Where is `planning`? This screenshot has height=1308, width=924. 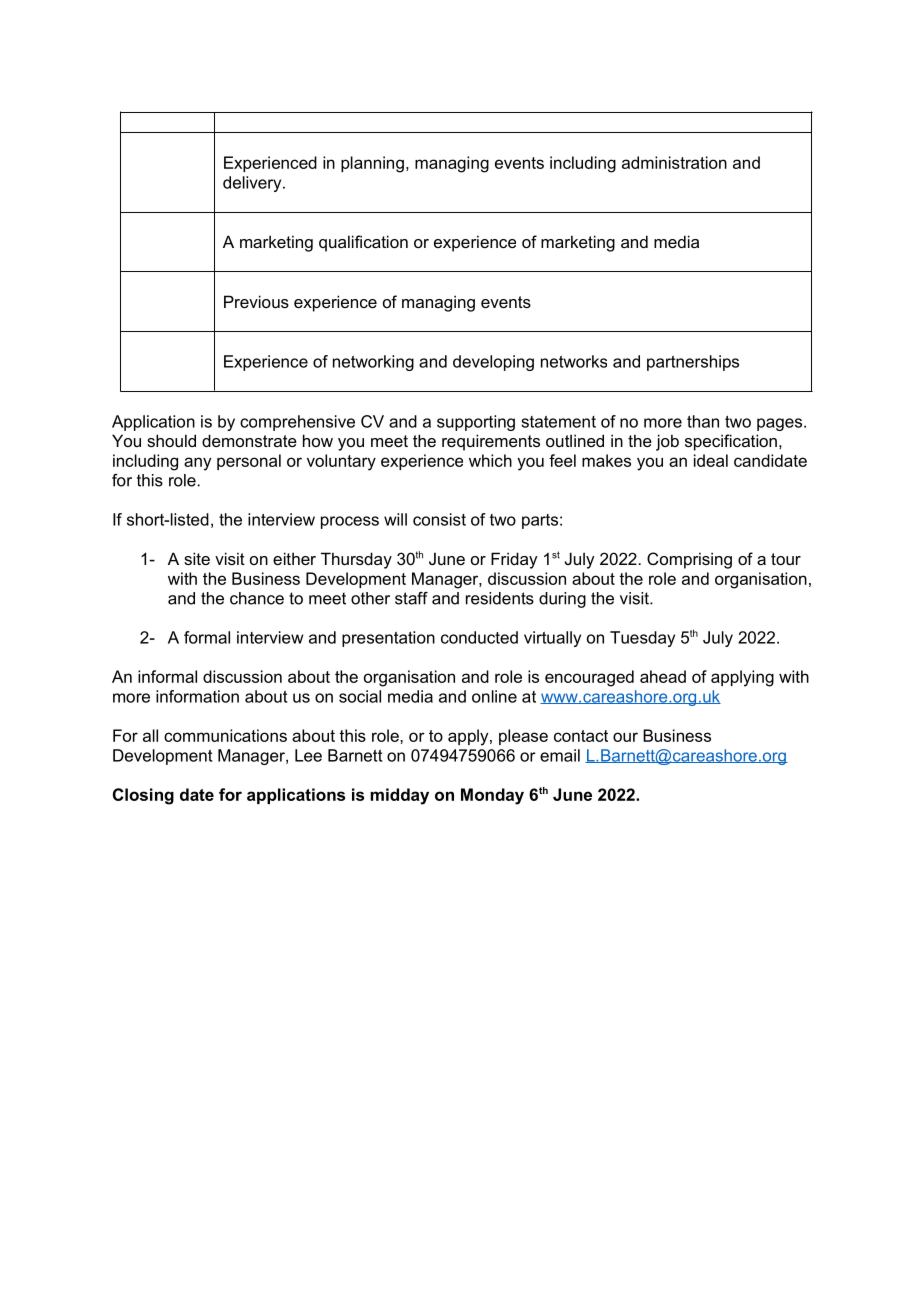
planning is located at coordinates (372, 164).
